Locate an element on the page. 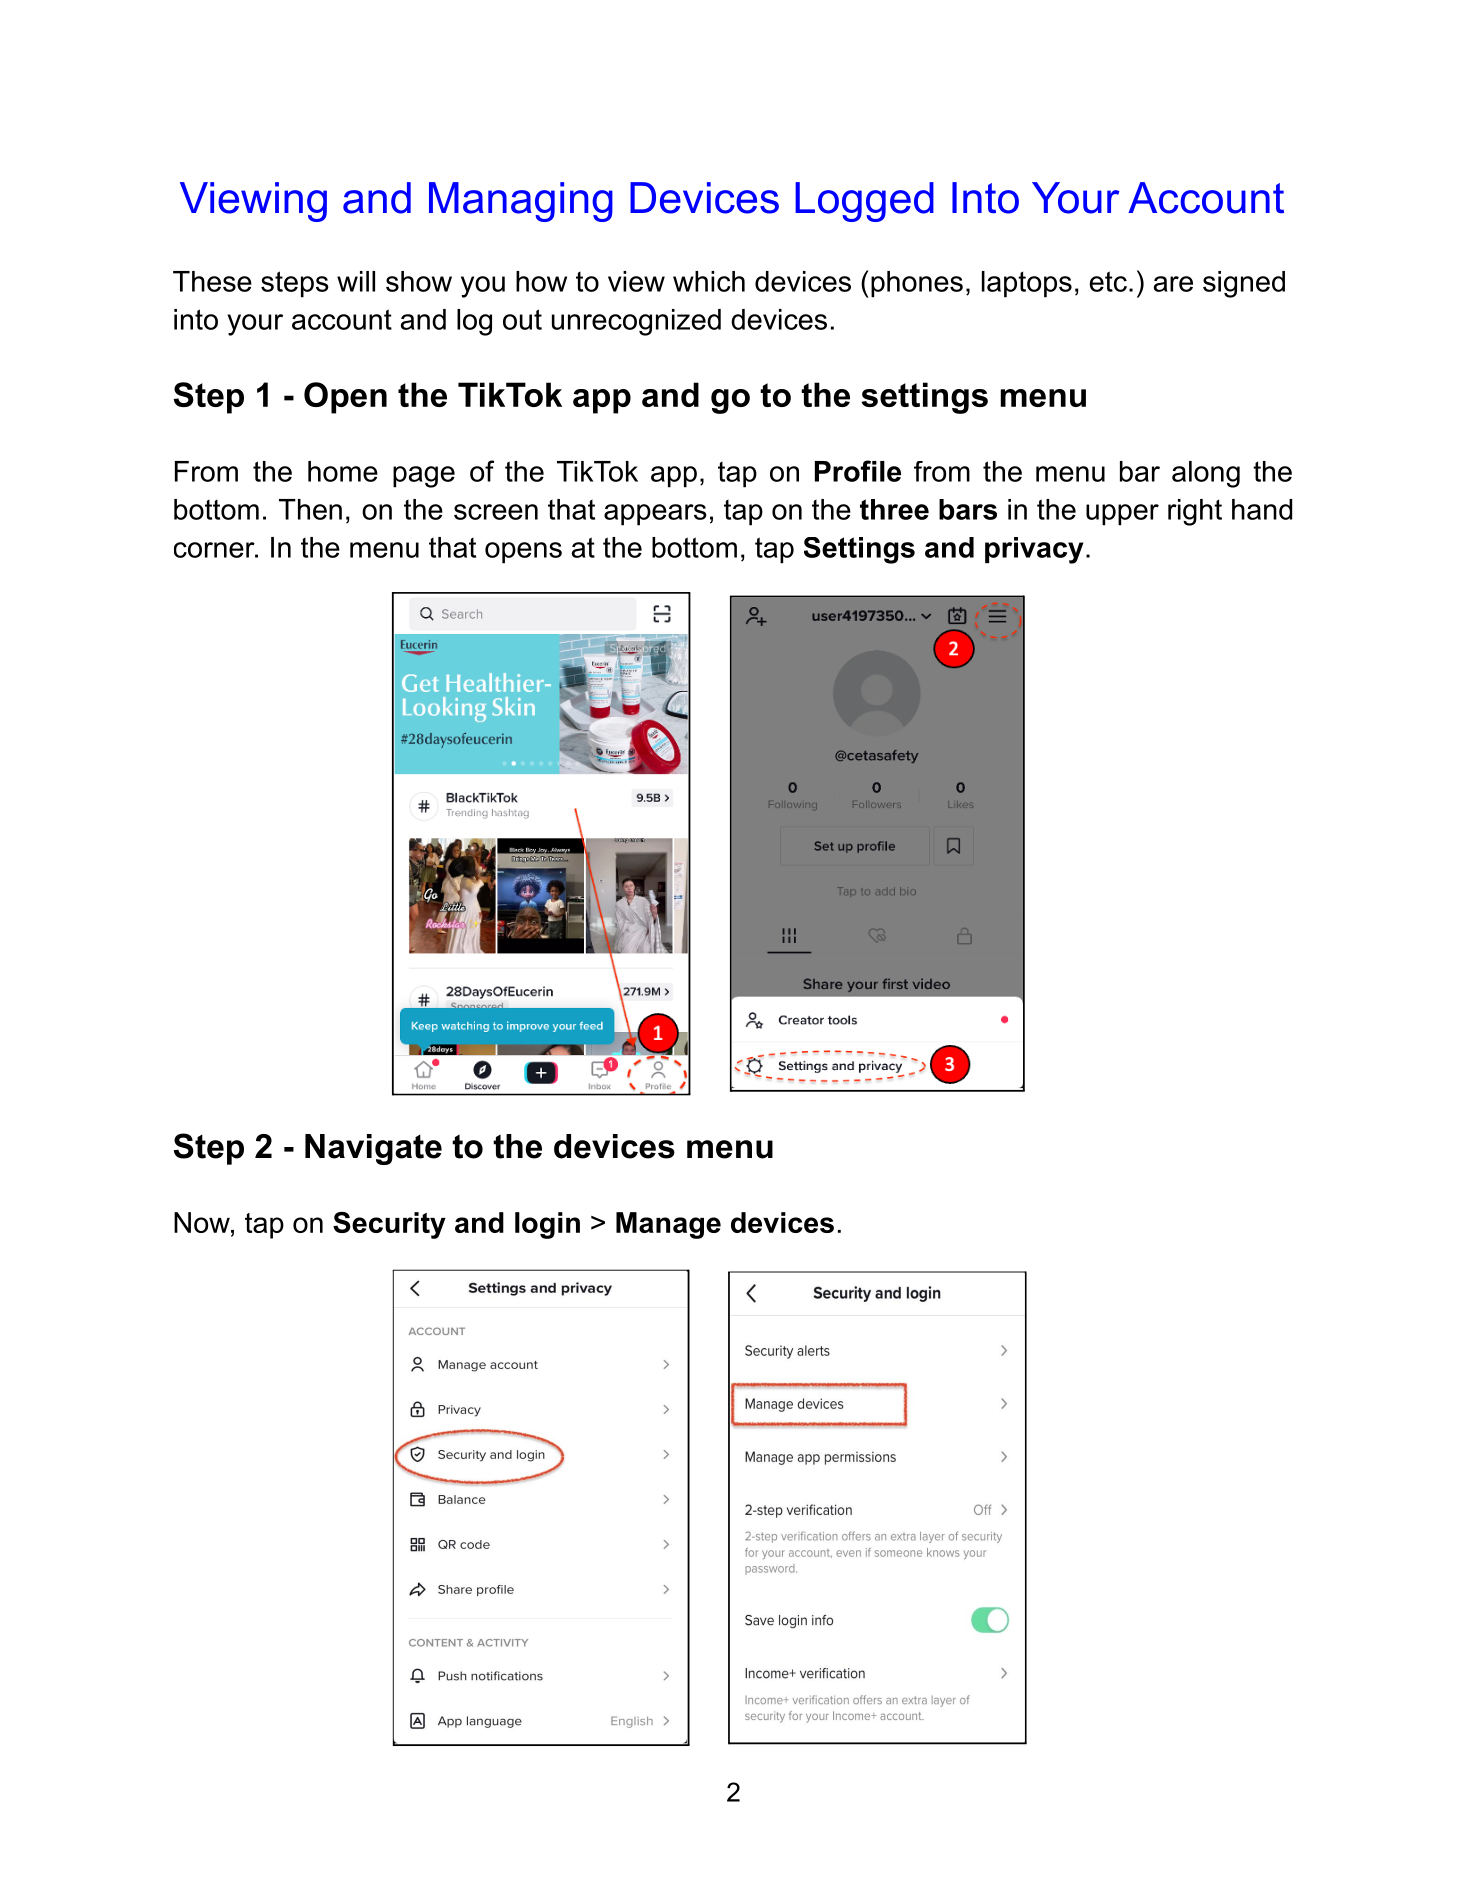 This image has width=1467, height=1898. privacy is located at coordinates (1034, 550).
